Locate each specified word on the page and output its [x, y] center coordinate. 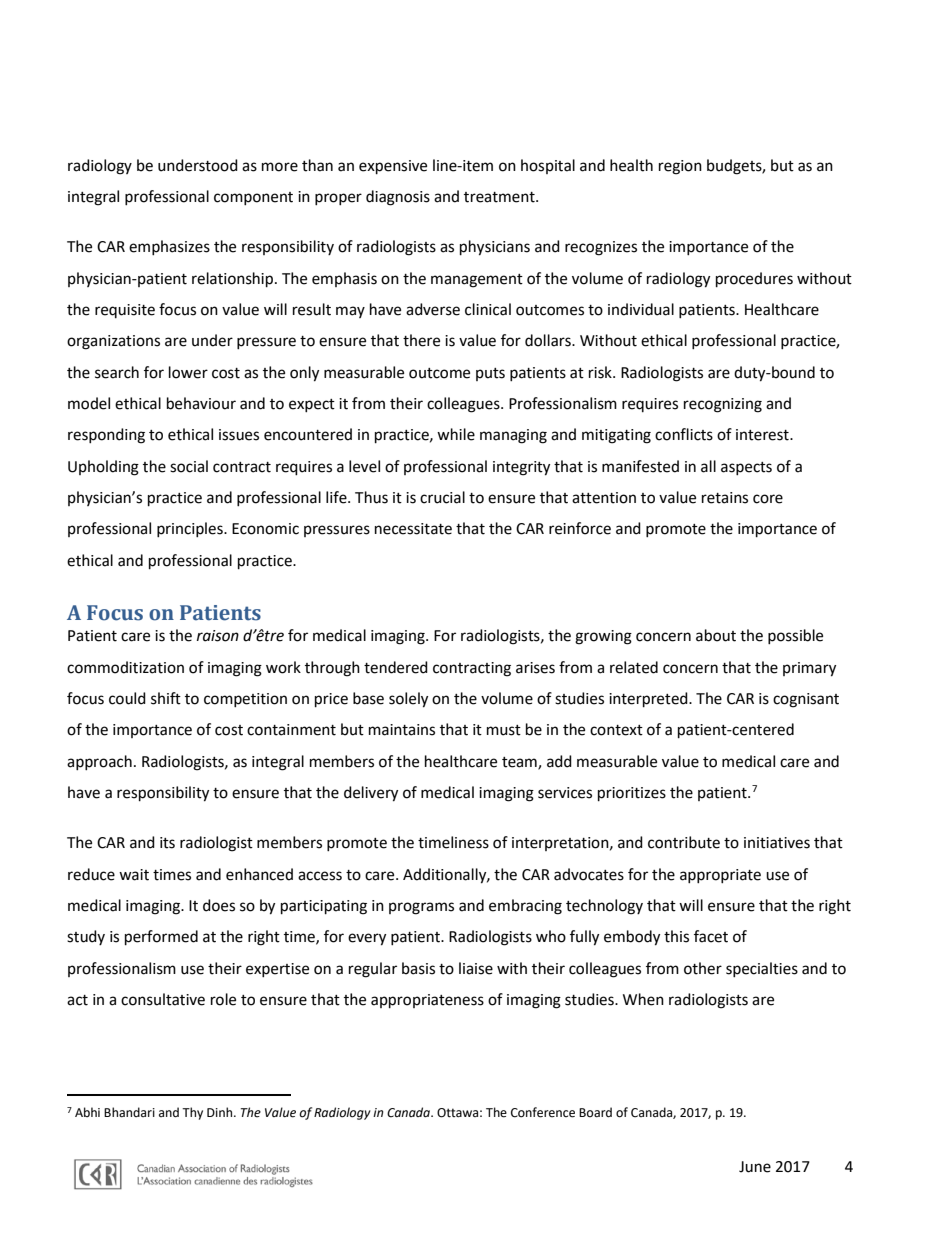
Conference [543, 1112]
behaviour [201, 403]
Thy [192, 1113]
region [680, 167]
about [716, 635]
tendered [396, 667]
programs [421, 908]
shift [166, 698]
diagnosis [398, 198]
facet [711, 936]
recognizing [723, 405]
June [755, 1167]
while [456, 434]
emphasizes [169, 247]
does [219, 905]
